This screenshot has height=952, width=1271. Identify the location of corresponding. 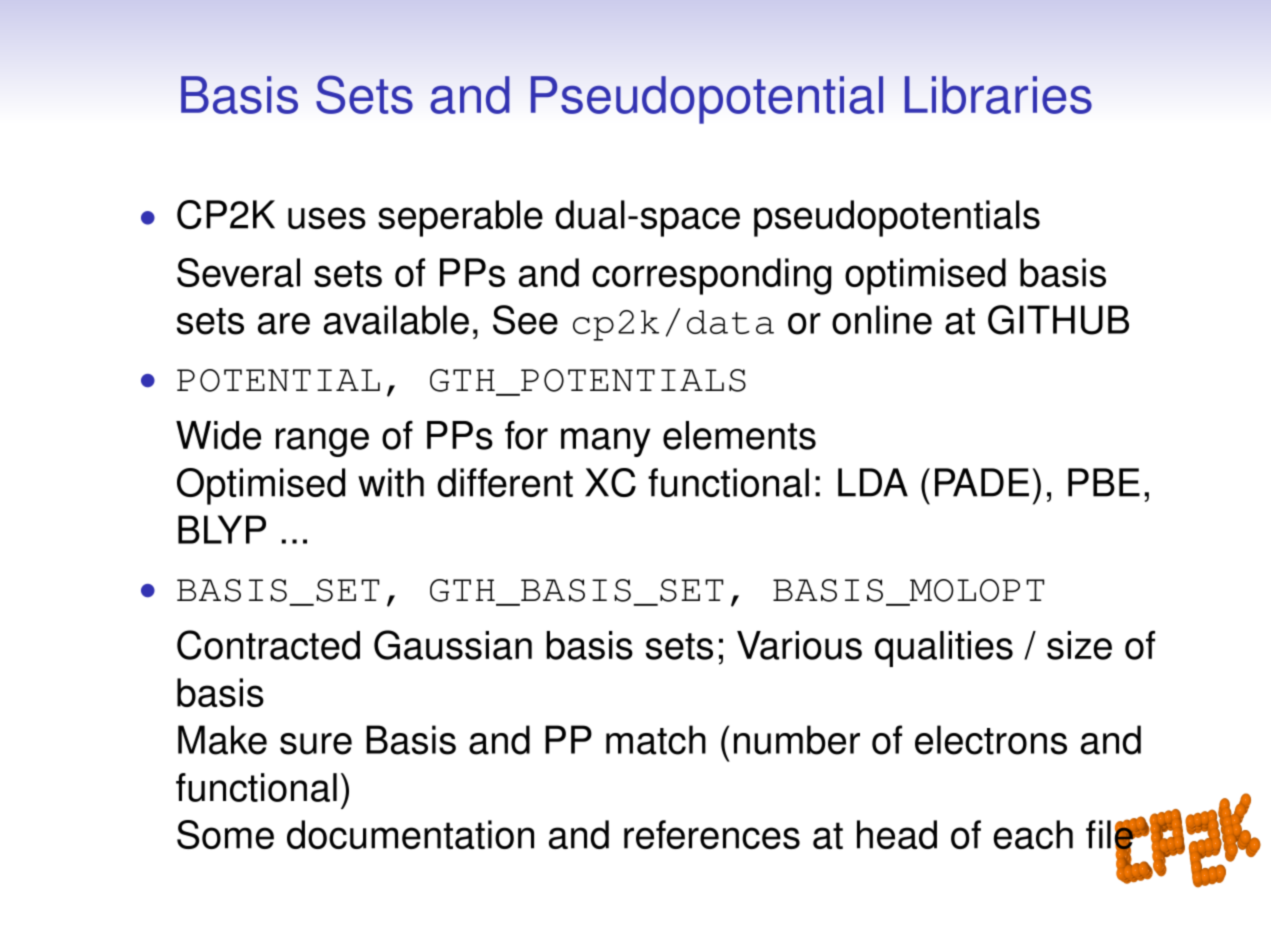
(711, 276).
